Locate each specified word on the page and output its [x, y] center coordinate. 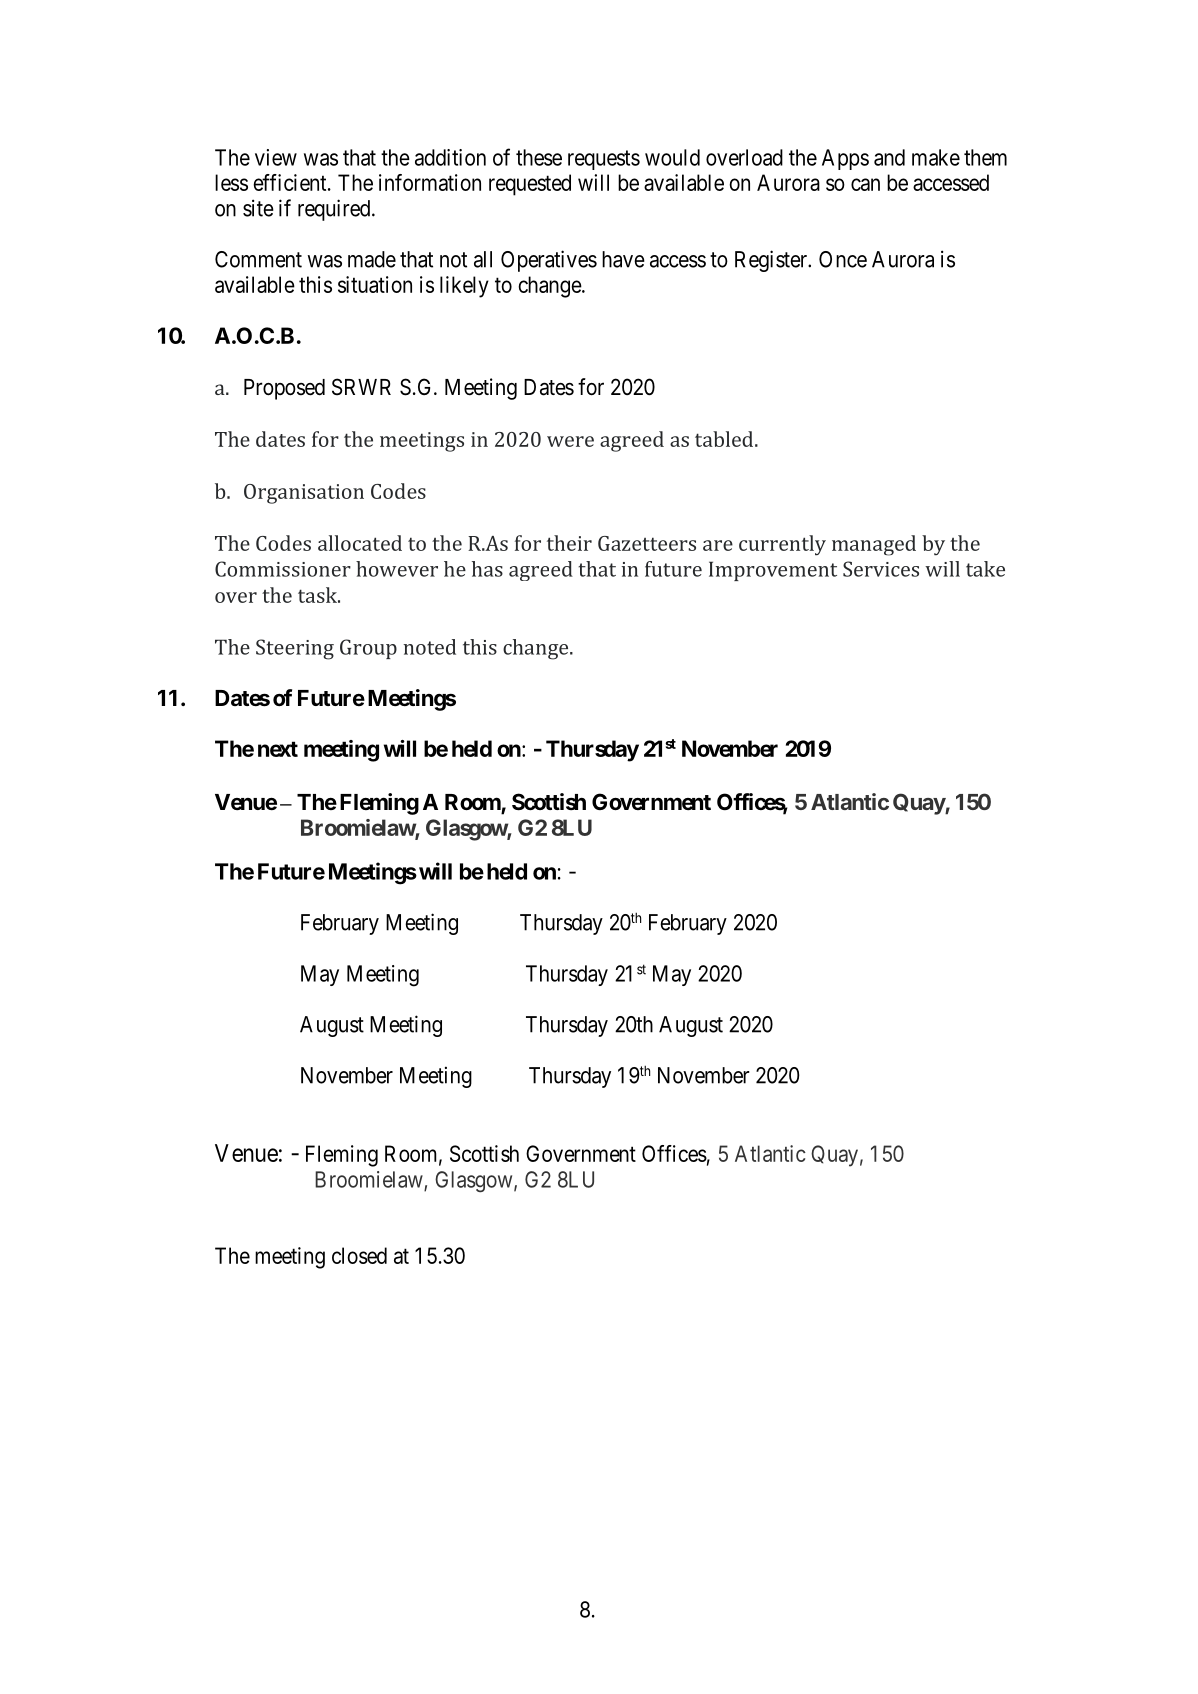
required [335, 210]
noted [429, 647]
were [570, 441]
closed [359, 1255]
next [278, 749]
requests [604, 160]
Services [881, 569]
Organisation [304, 494]
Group [368, 649]
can [865, 184]
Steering [295, 649]
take [985, 569]
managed [874, 545]
